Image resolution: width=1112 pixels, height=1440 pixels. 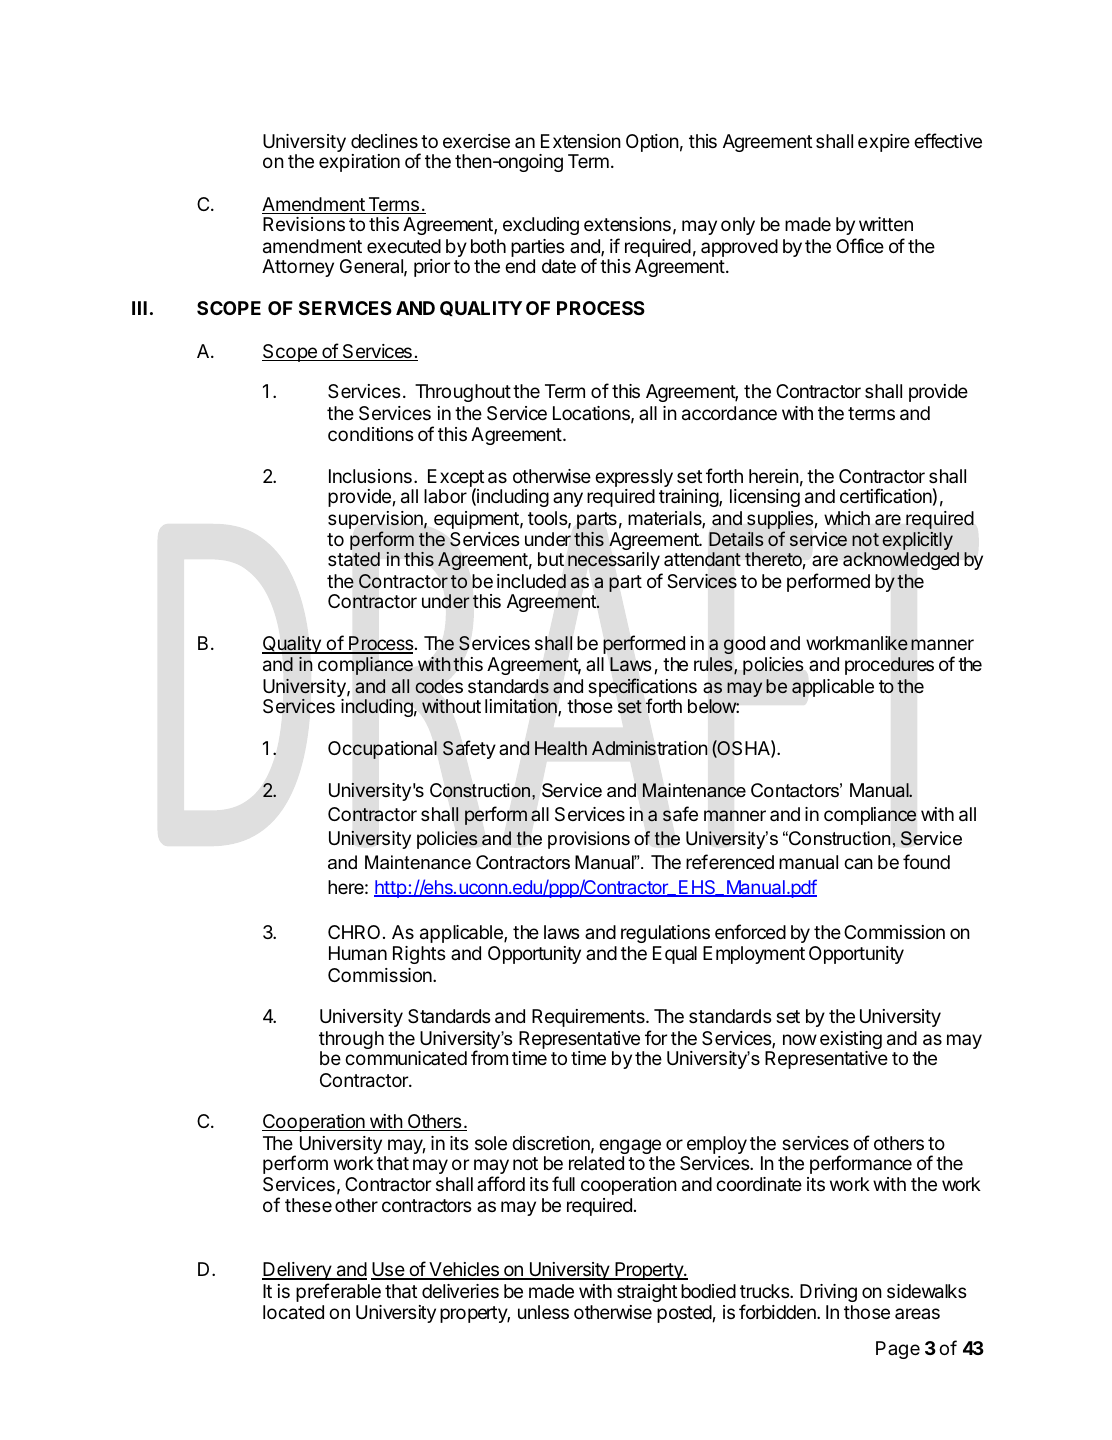 I want to click on Revisions, so click(x=304, y=224).
